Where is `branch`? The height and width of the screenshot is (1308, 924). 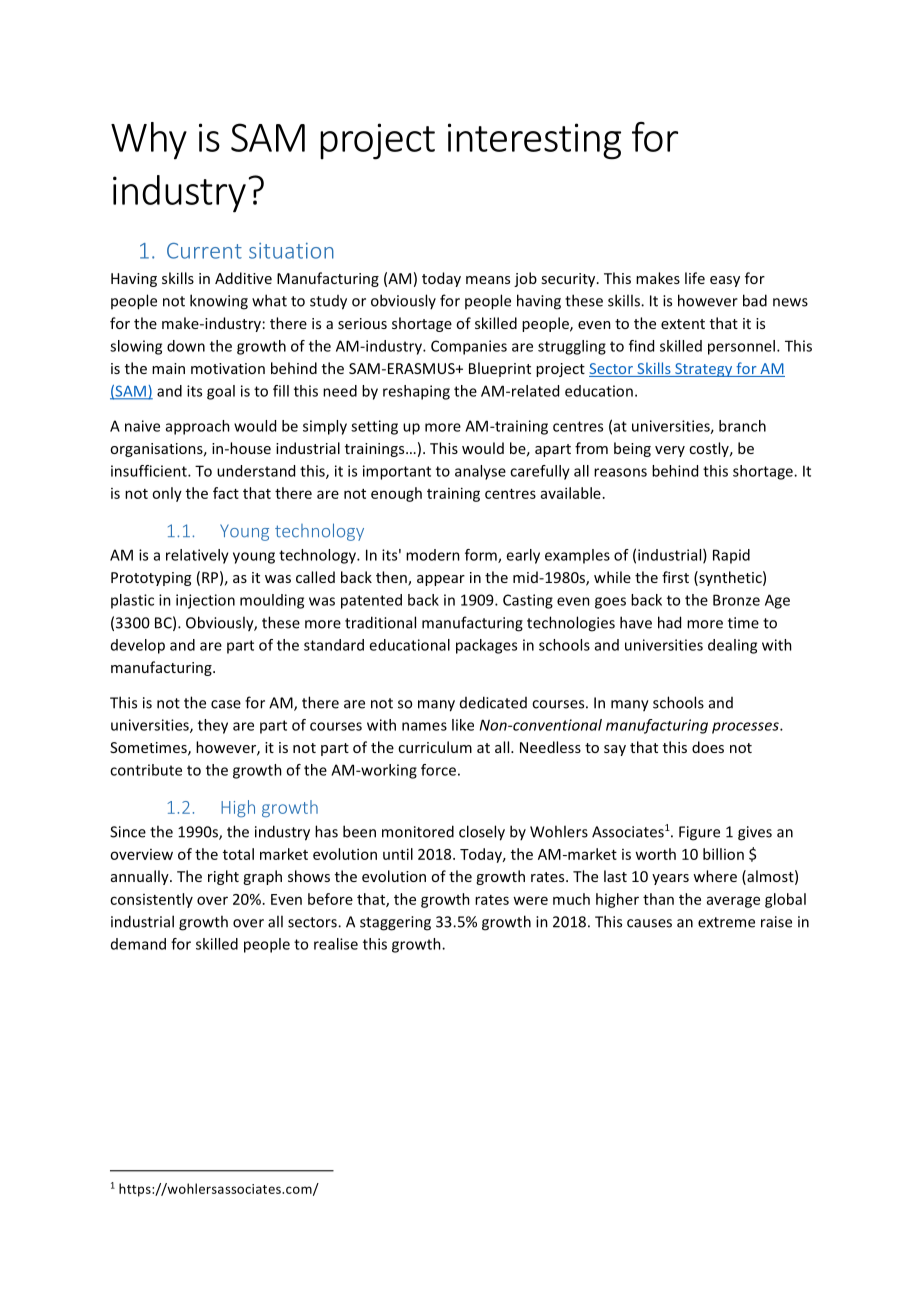 branch is located at coordinates (742, 426).
